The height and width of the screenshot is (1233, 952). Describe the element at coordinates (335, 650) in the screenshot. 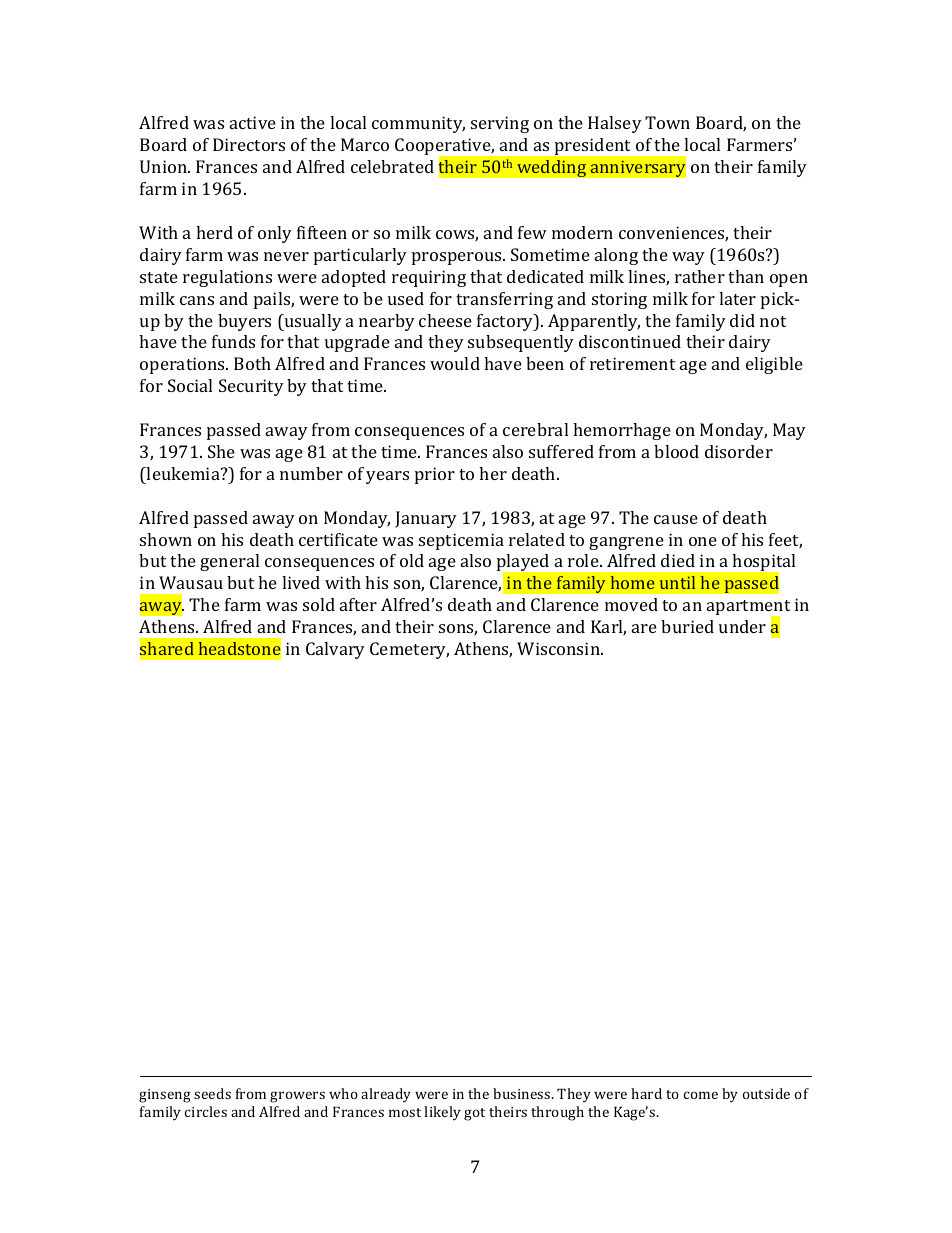

I see `Calvary` at that location.
